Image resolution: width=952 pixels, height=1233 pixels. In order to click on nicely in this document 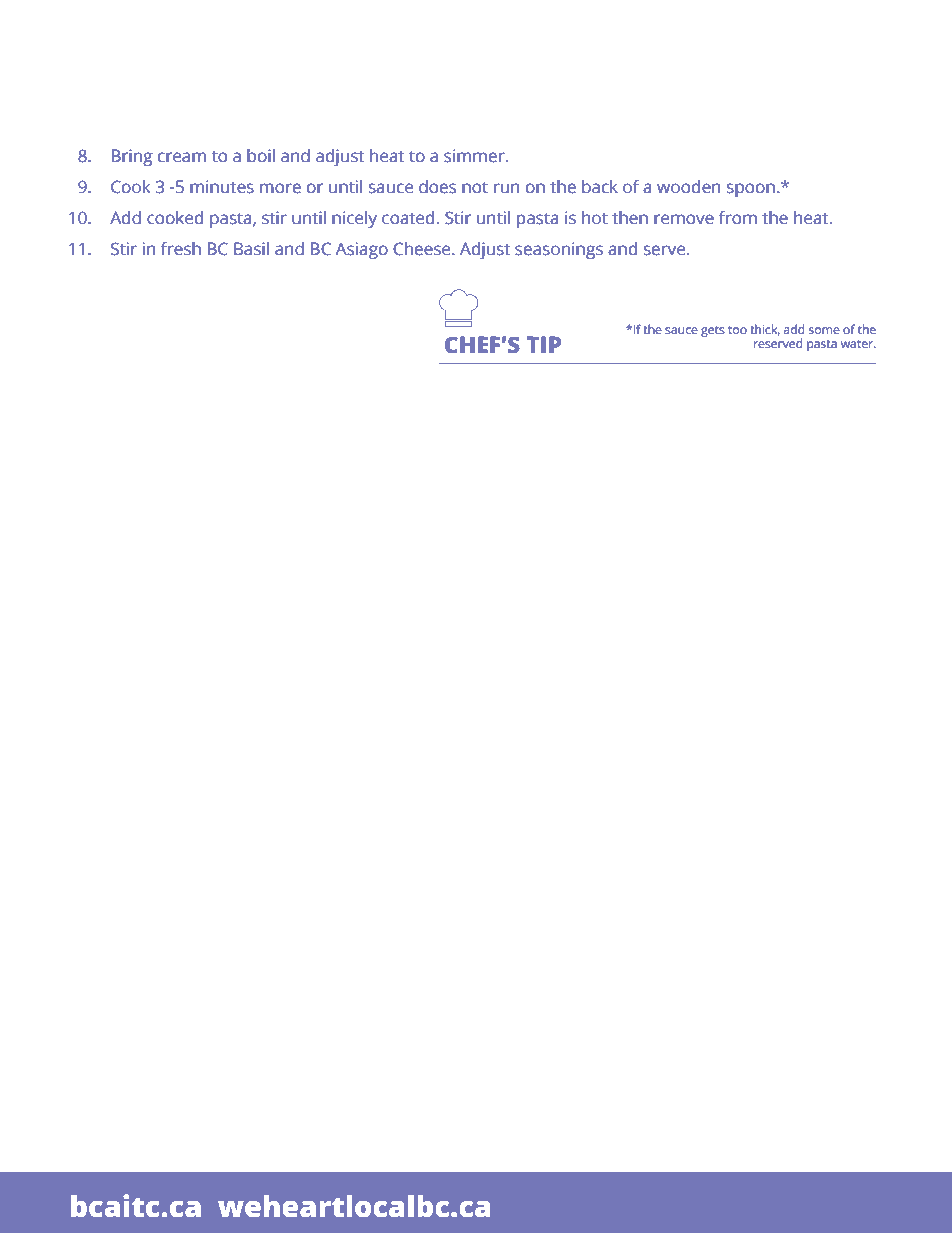, I will do `click(354, 219)`.
